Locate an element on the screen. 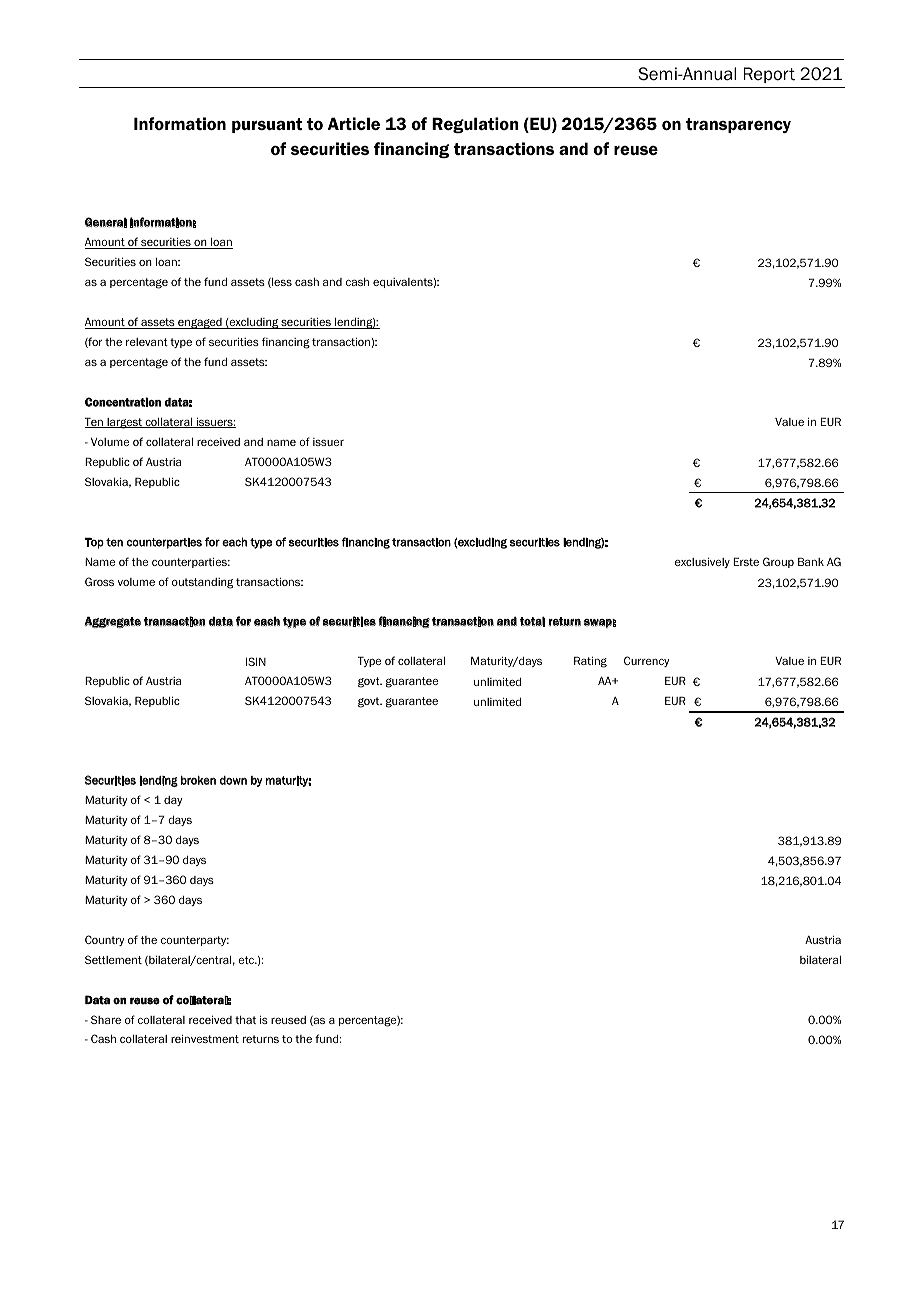 The image size is (924, 1308). largest is located at coordinates (124, 423).
